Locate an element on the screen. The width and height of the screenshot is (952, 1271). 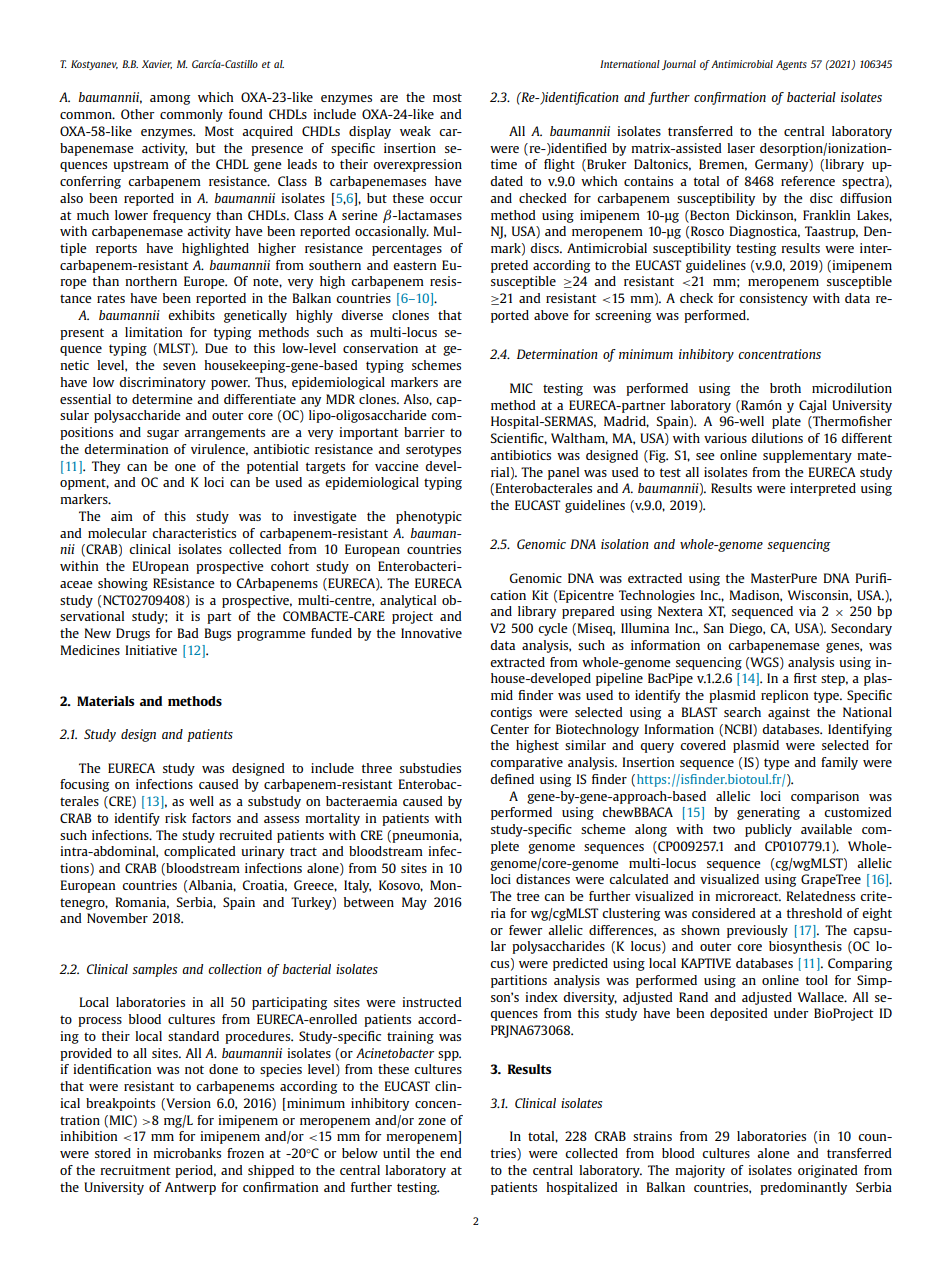
May is located at coordinates (414, 903).
